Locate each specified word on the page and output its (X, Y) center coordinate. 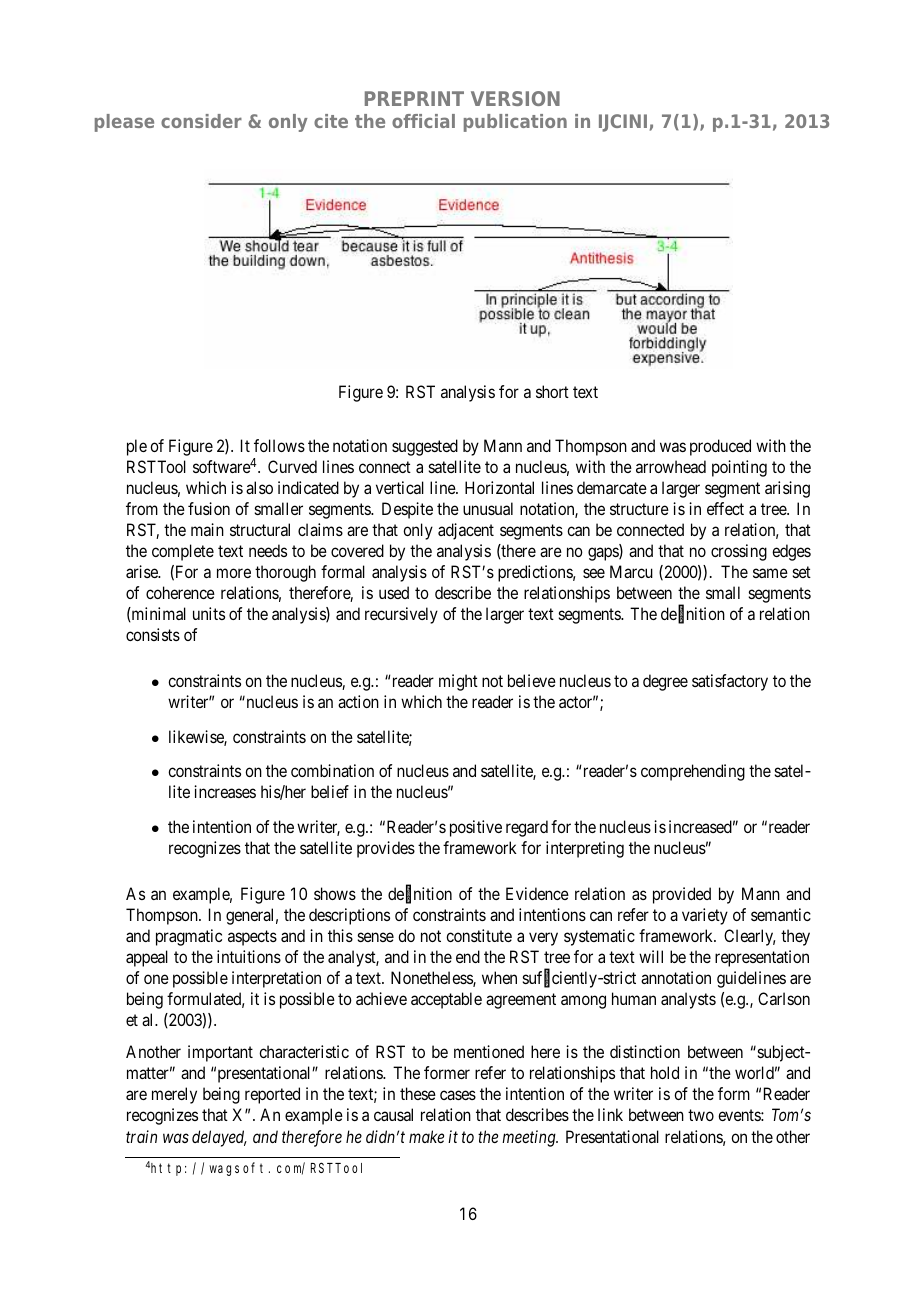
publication (515, 123)
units (209, 613)
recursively (401, 615)
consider (201, 121)
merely (174, 1095)
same (770, 573)
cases (458, 1095)
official (423, 121)
